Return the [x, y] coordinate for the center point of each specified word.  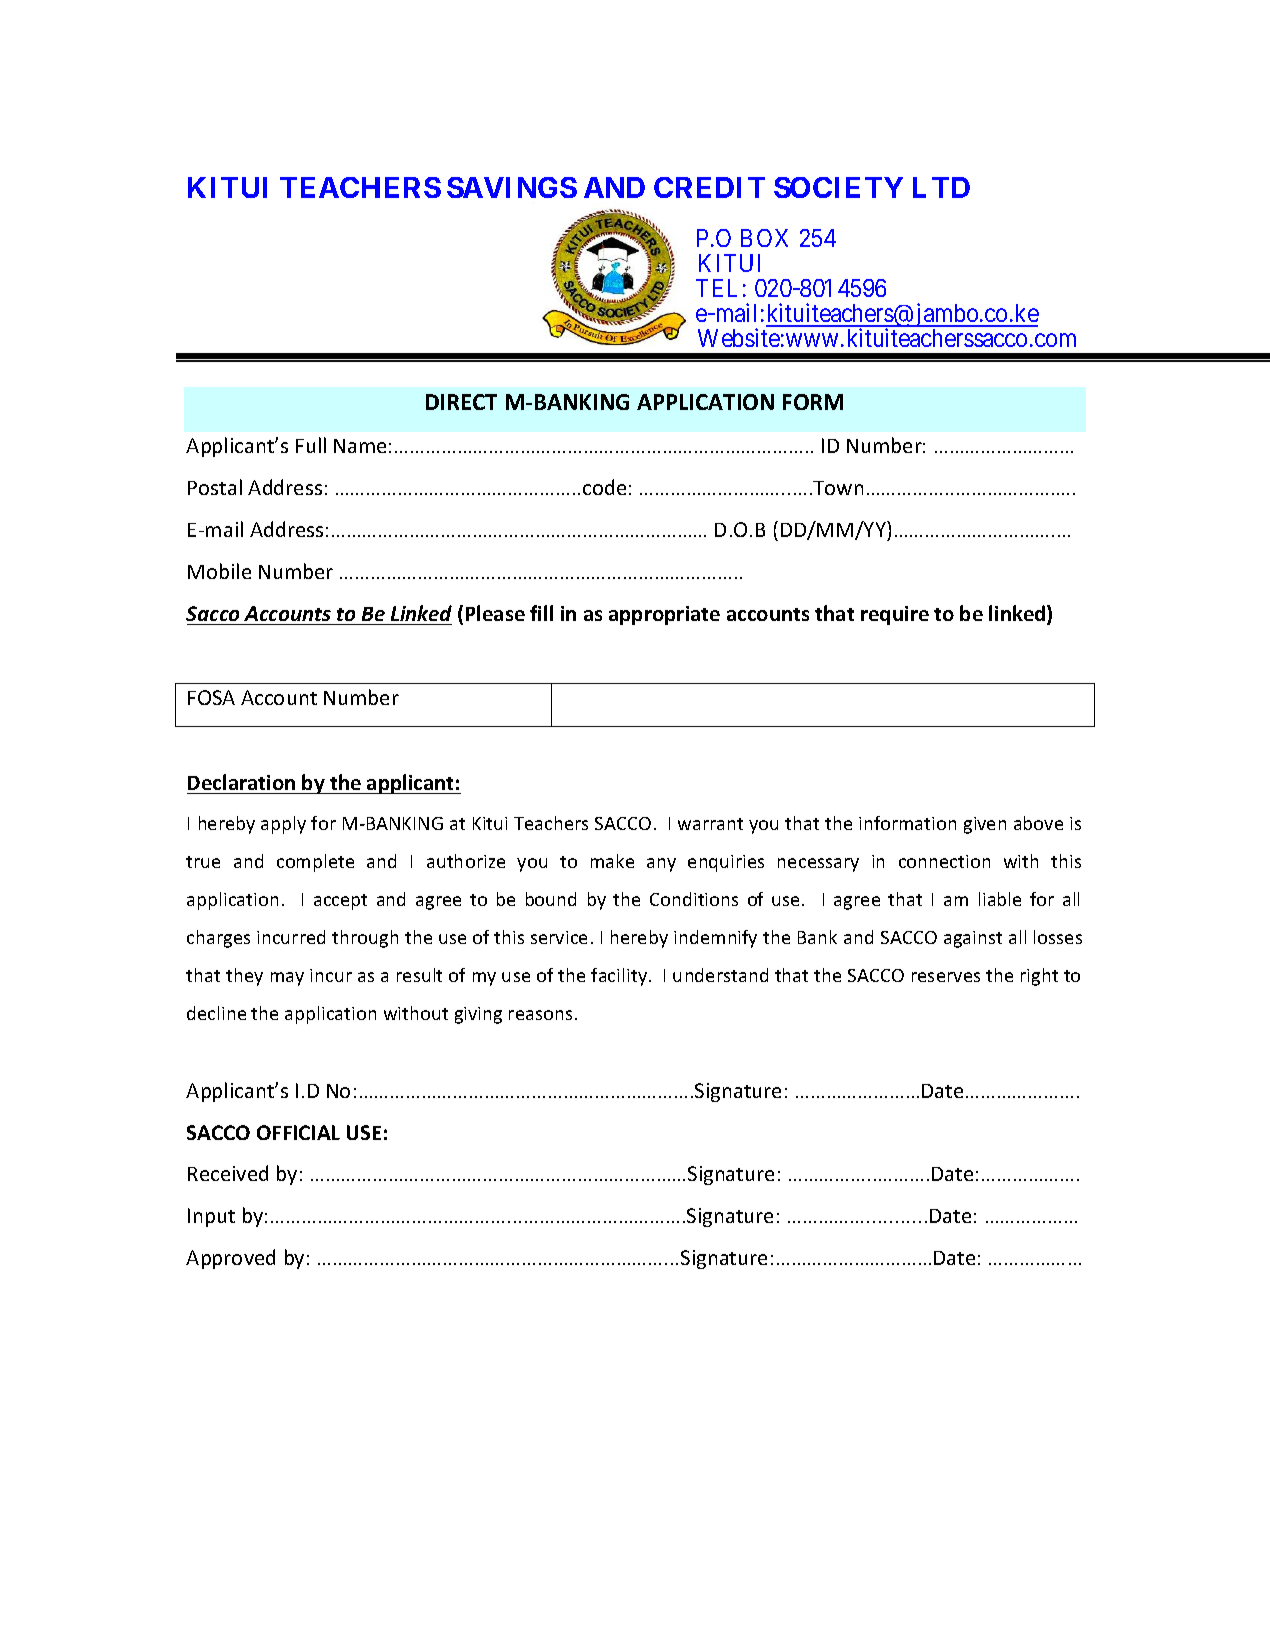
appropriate [664, 615]
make [612, 861]
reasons [540, 1015]
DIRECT [461, 402]
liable [1000, 899]
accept [340, 902]
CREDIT [709, 187]
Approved [230, 1259]
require [895, 615]
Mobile [219, 571]
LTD [941, 187]
